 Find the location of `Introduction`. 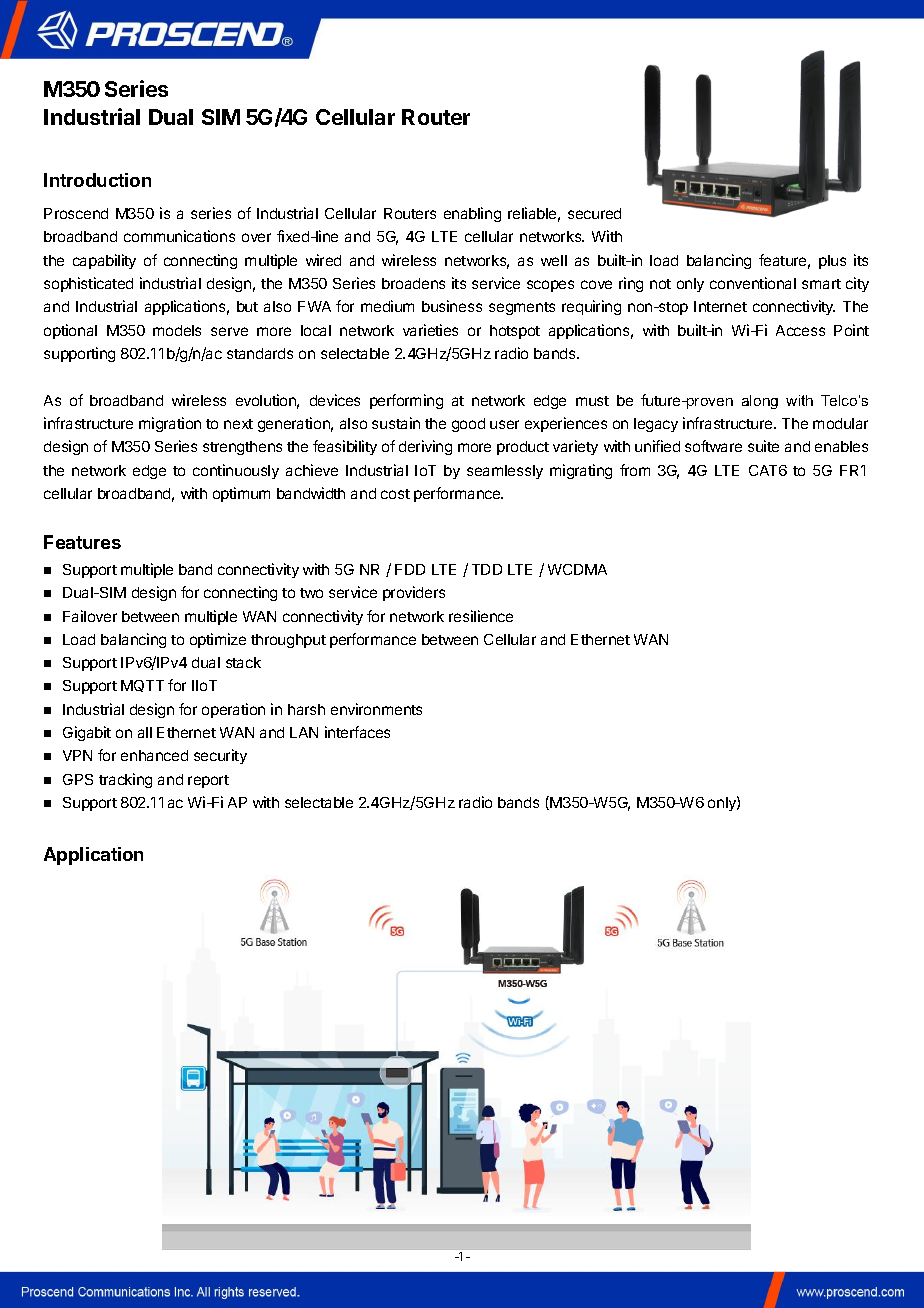

Introduction is located at coordinates (97, 180).
